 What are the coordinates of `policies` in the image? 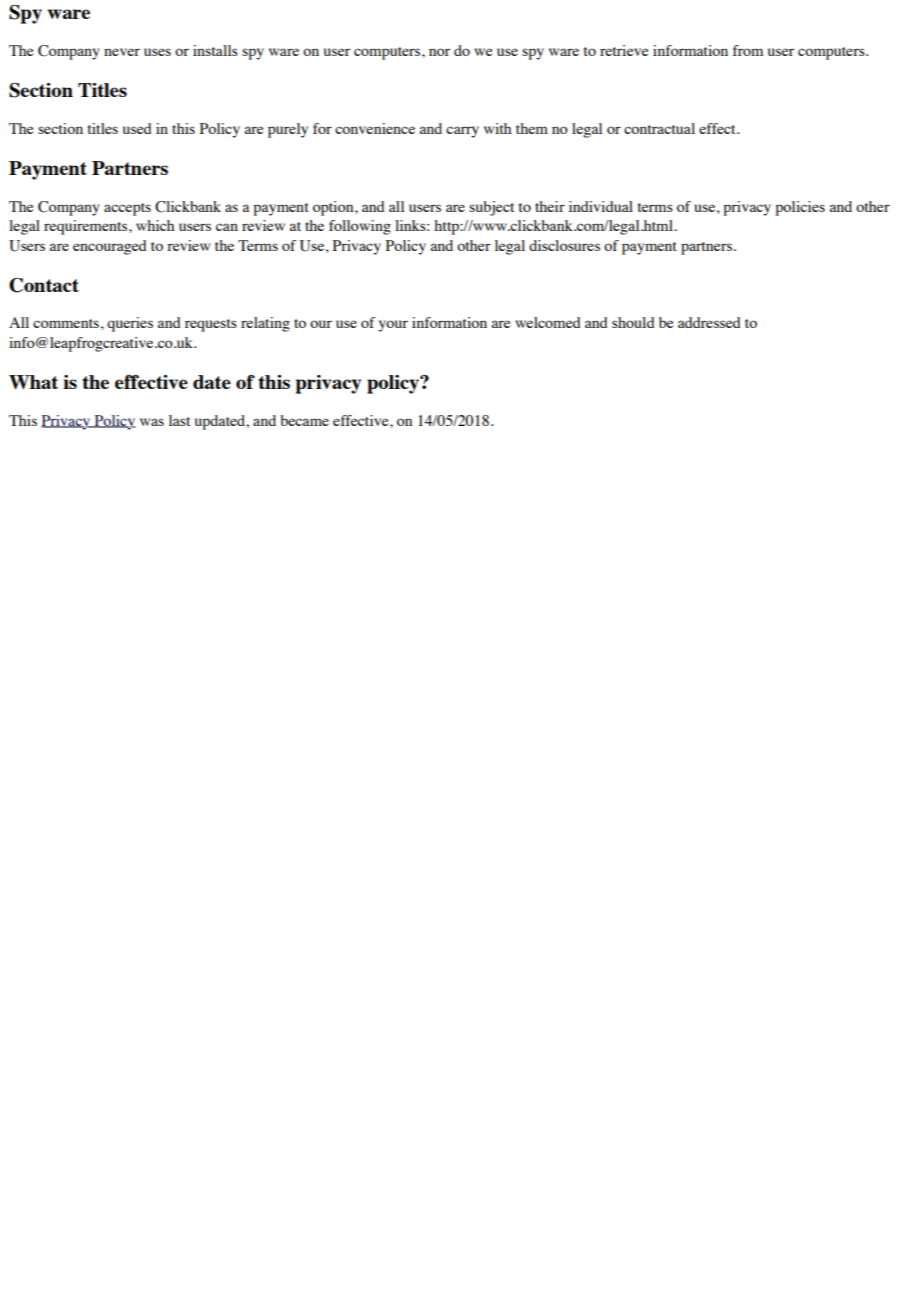 It's located at (800, 208).
